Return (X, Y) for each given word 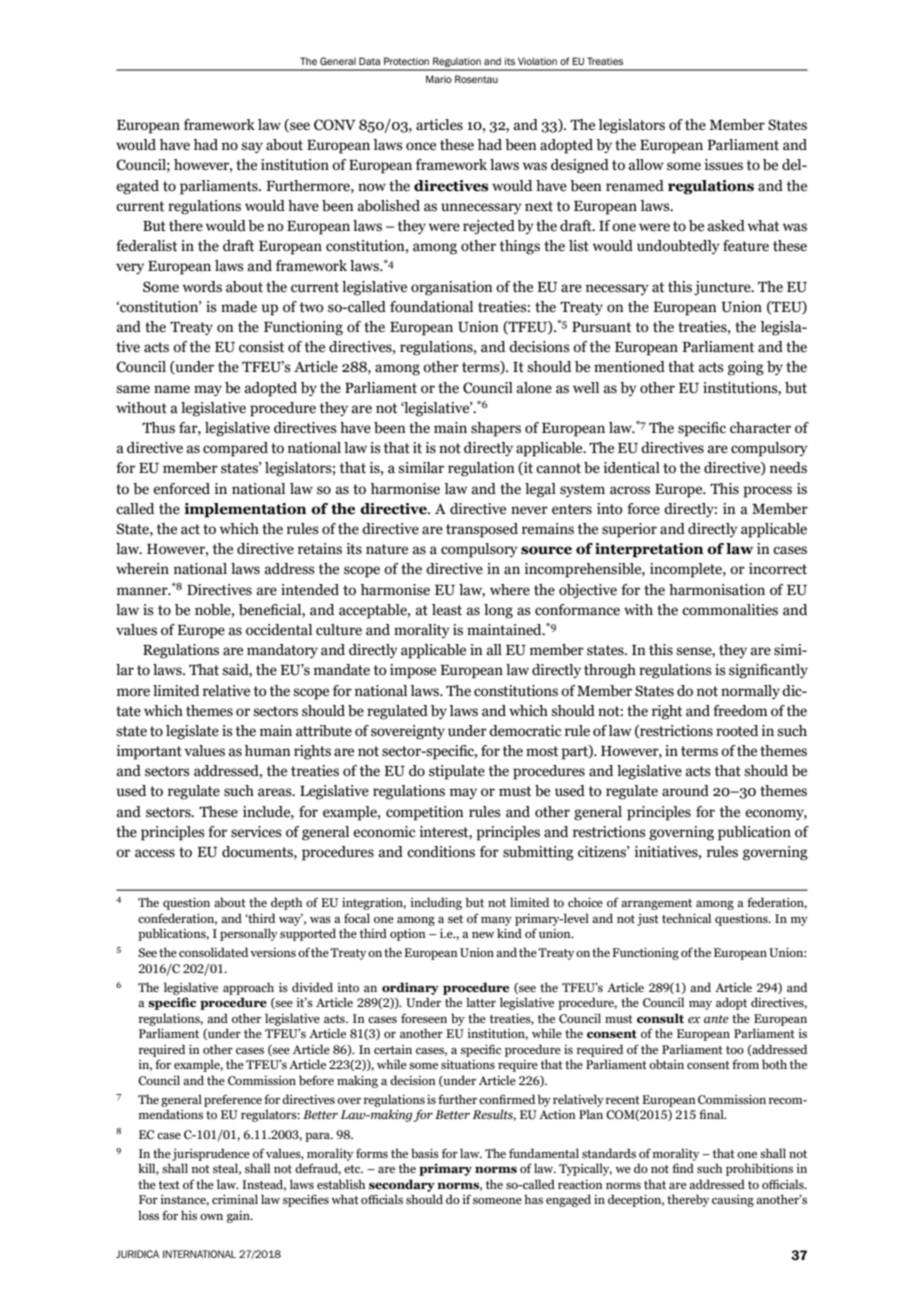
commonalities (730, 610)
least (447, 610)
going (746, 368)
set (455, 919)
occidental (279, 630)
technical (686, 918)
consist (261, 347)
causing (733, 1201)
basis (425, 1153)
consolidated (213, 952)
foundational (431, 307)
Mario (439, 79)
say (252, 148)
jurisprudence (211, 1154)
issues (724, 165)
